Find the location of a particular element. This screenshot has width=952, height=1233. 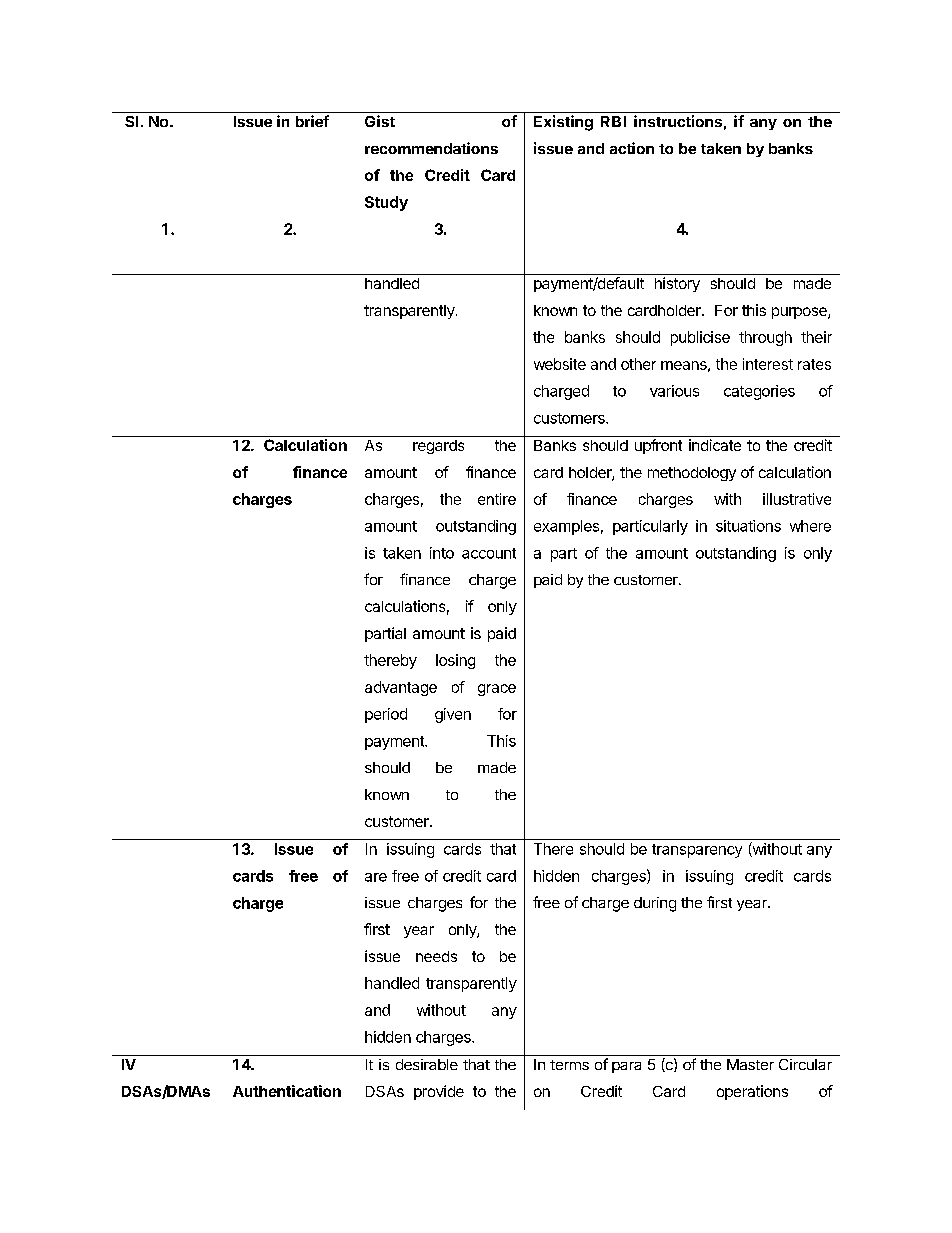

transparency is located at coordinates (697, 851).
